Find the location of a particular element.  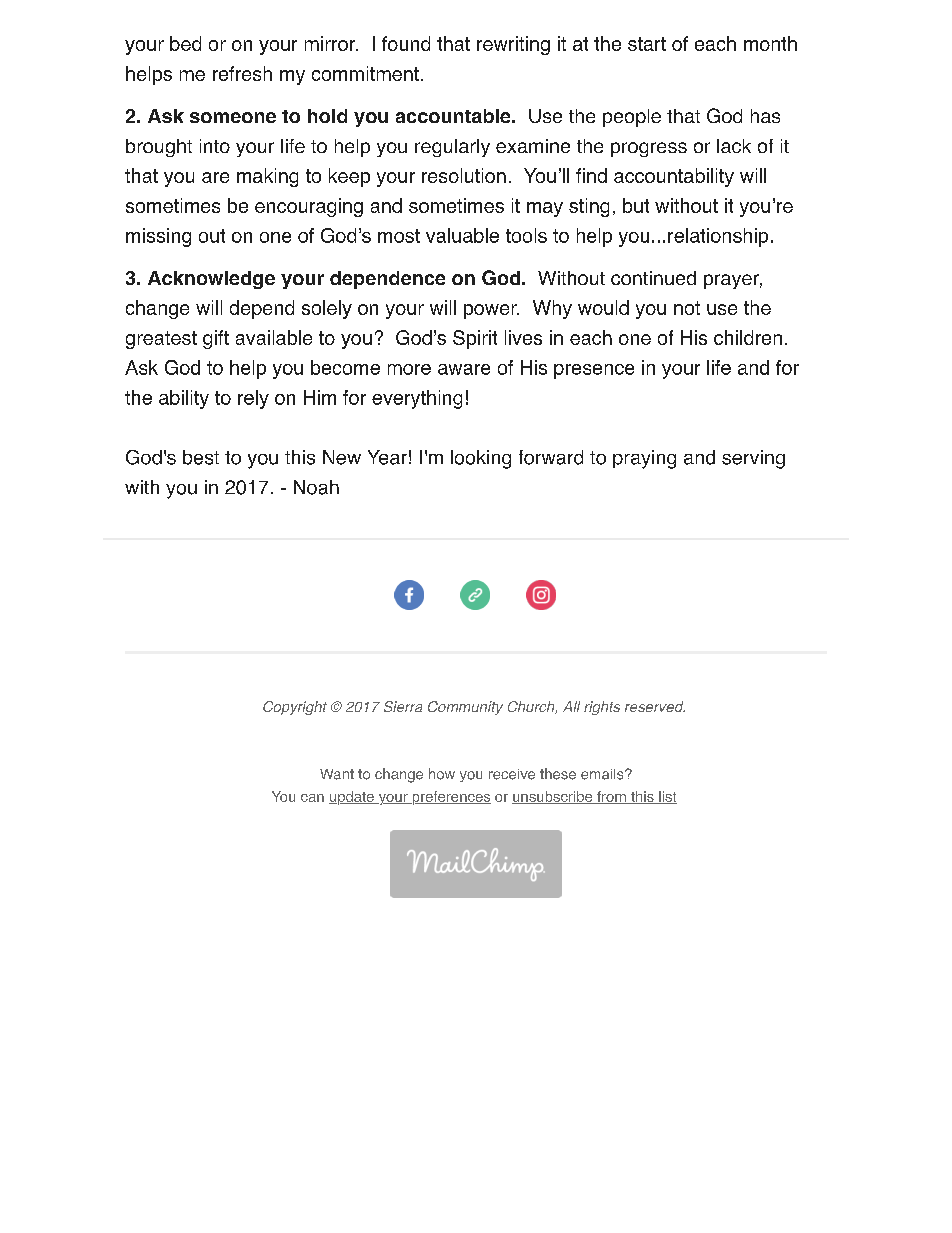

can is located at coordinates (312, 798).
